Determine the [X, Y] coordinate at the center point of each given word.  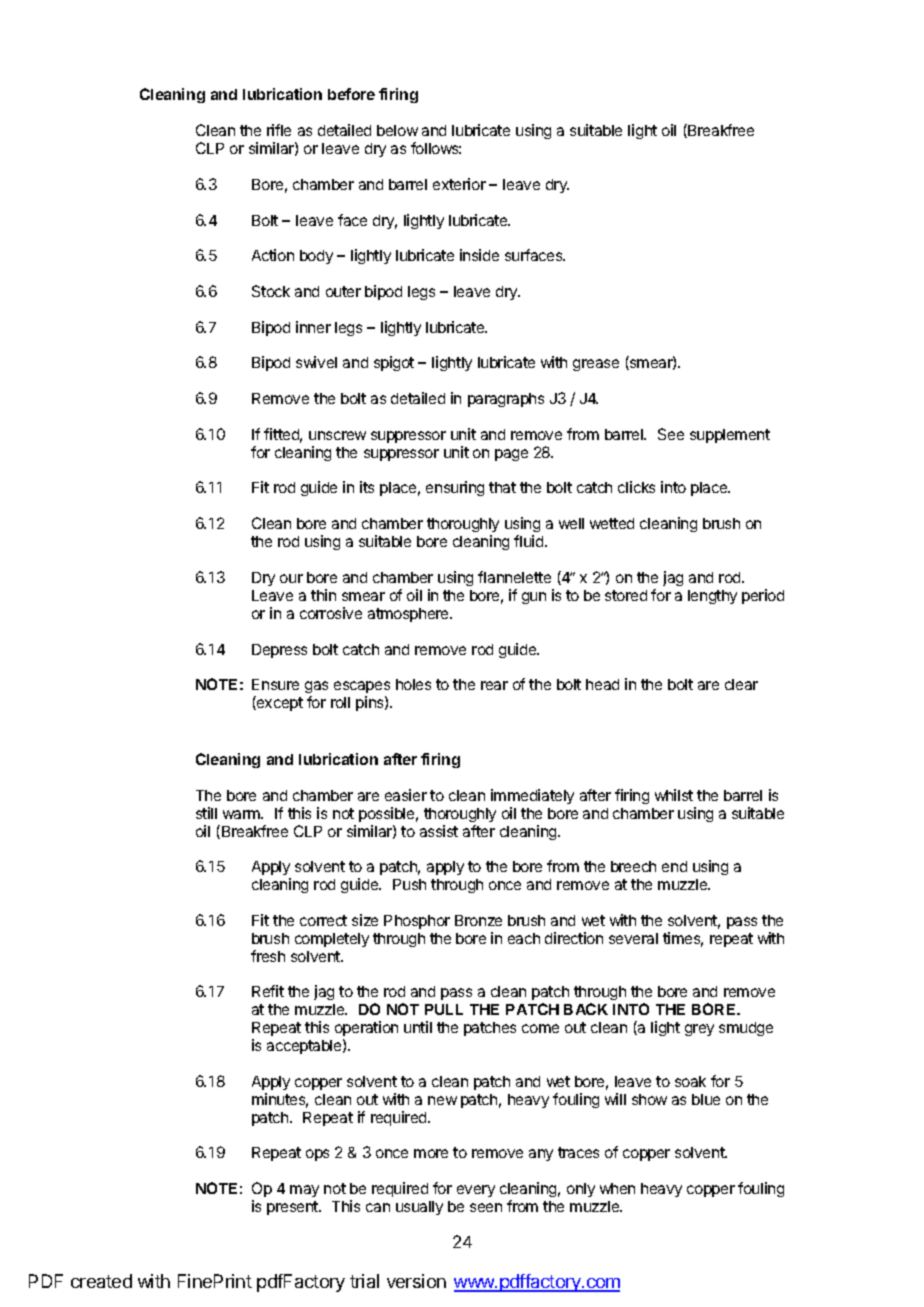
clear [741, 684]
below [397, 130]
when [617, 1188]
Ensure [275, 684]
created [101, 1281]
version [416, 1281]
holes [413, 684]
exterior [459, 184]
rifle [279, 130]
